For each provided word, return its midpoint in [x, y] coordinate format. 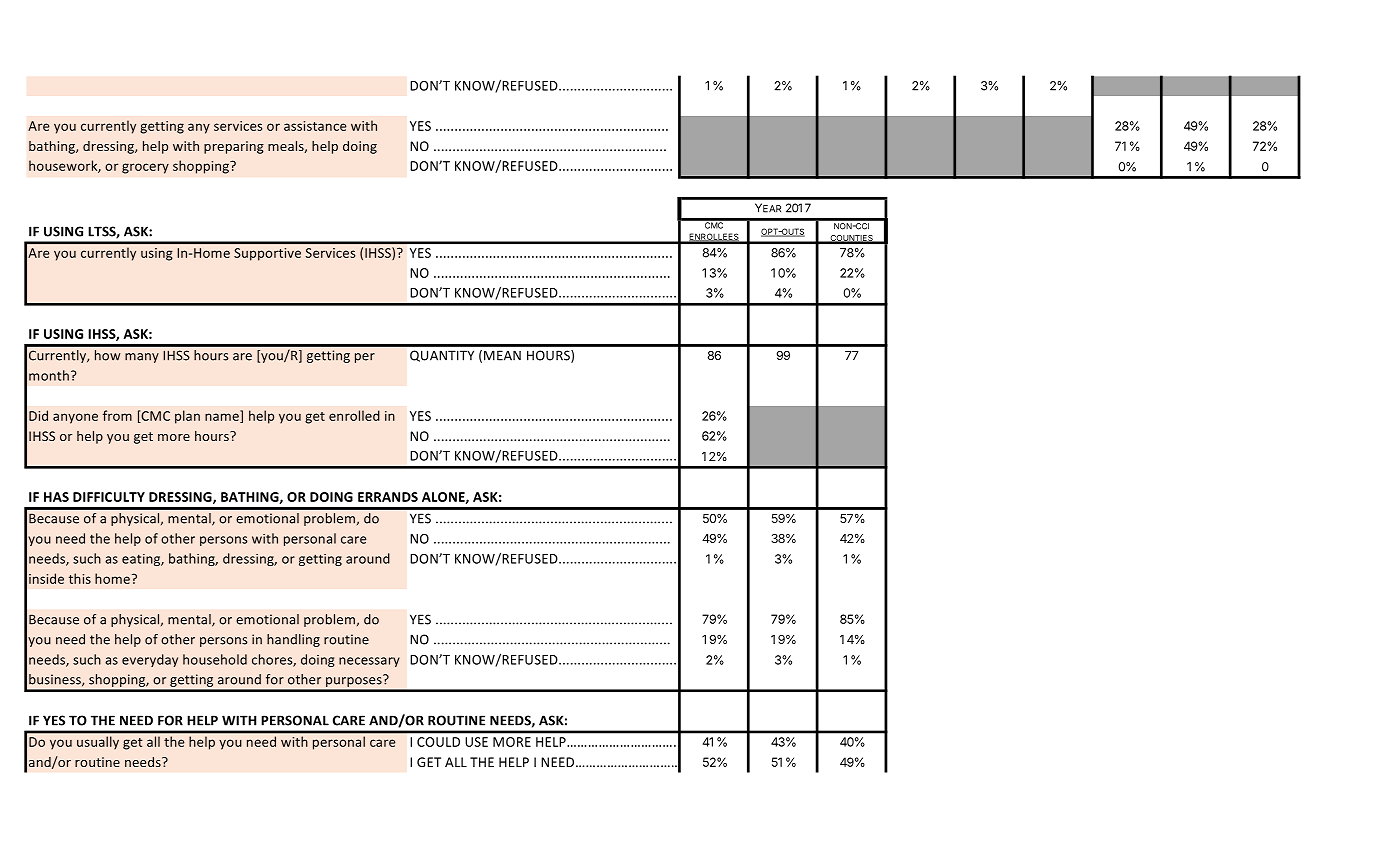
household [215, 659]
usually [98, 742]
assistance [315, 126]
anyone [75, 418]
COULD [438, 742]
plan [187, 417]
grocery [145, 168]
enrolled [354, 415]
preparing [234, 147]
